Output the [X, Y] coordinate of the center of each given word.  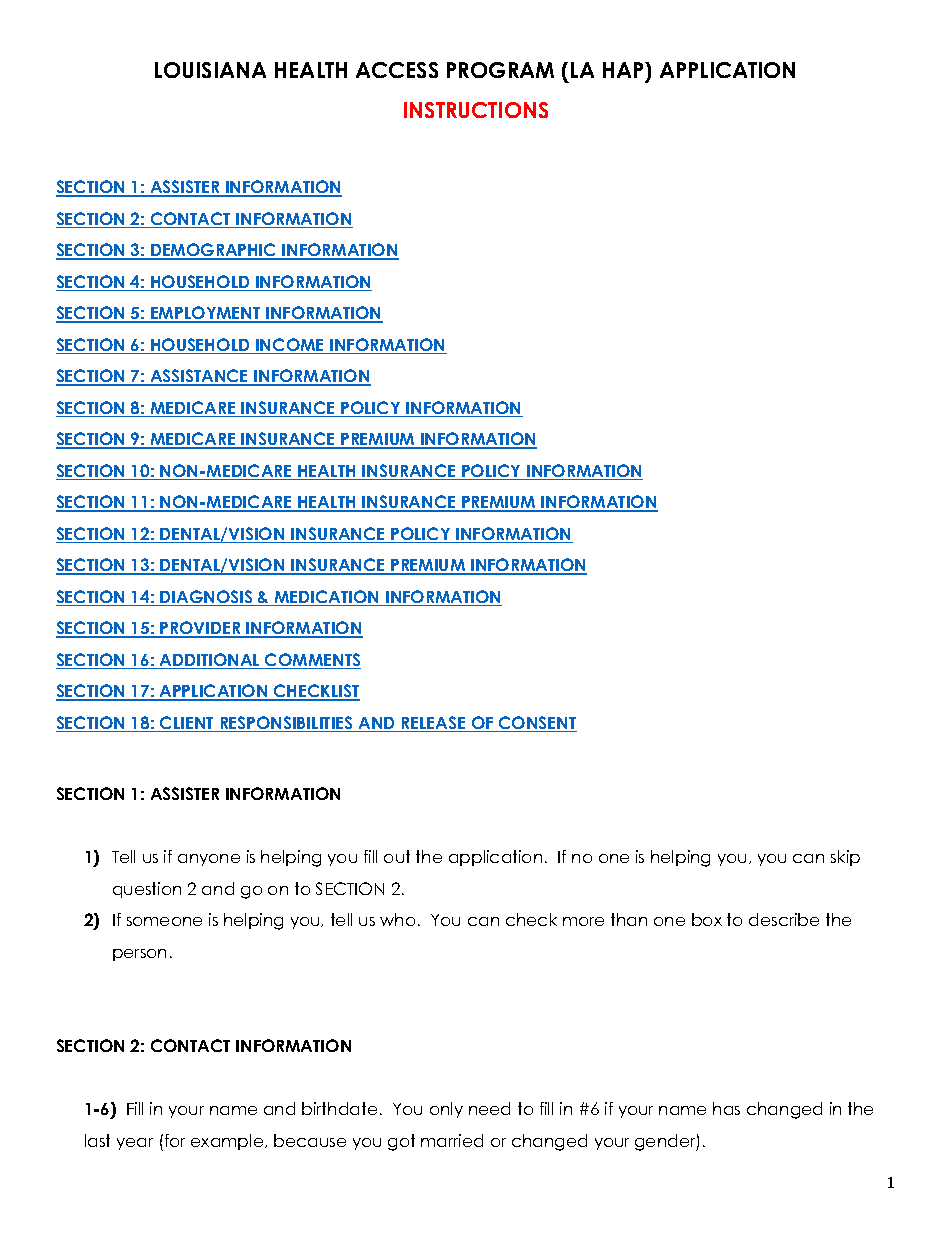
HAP [624, 70]
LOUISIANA [210, 70]
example [228, 1142]
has [726, 1108]
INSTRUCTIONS [476, 110]
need [489, 1108]
